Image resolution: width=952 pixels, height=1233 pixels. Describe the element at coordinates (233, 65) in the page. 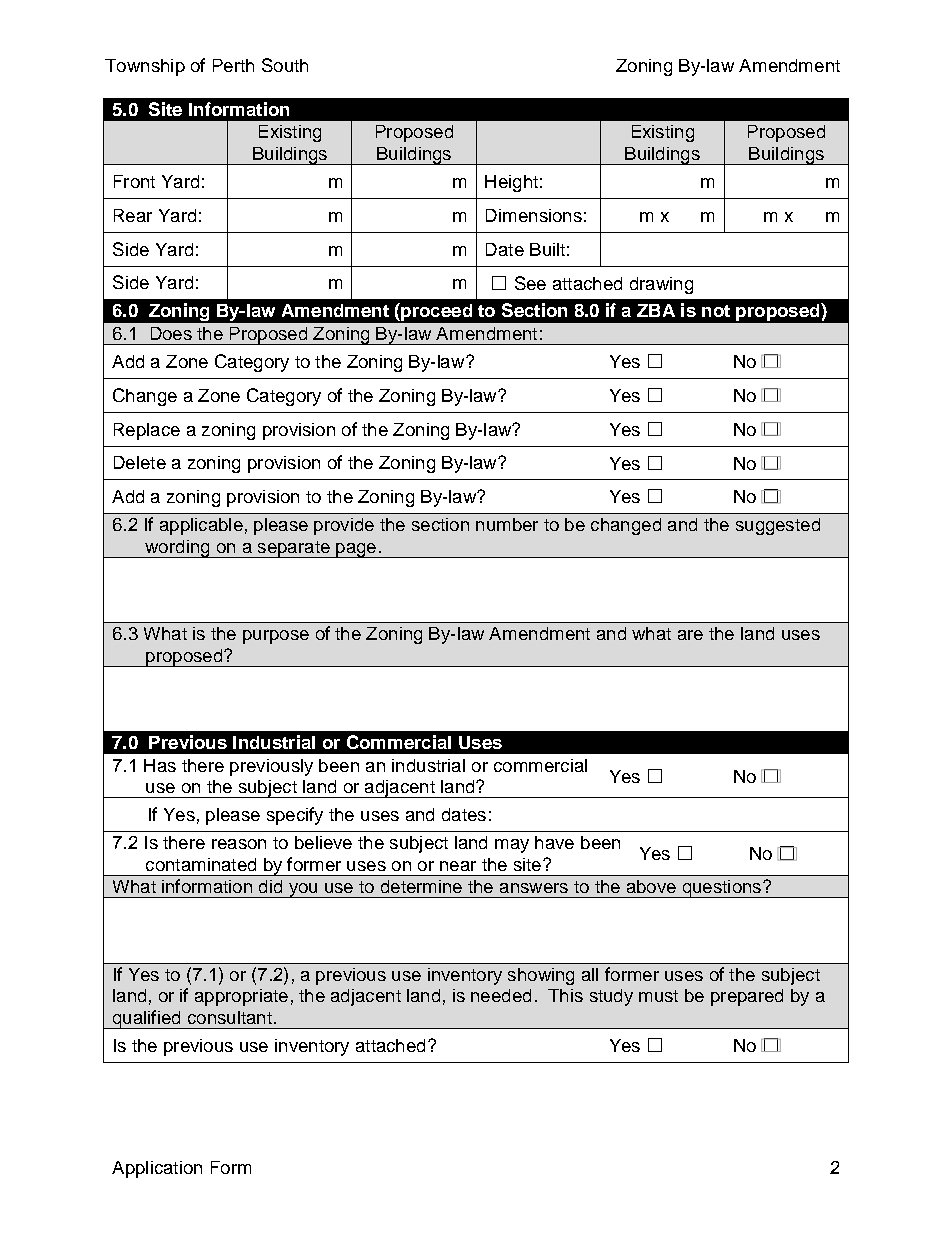

I see `Perth` at that location.
